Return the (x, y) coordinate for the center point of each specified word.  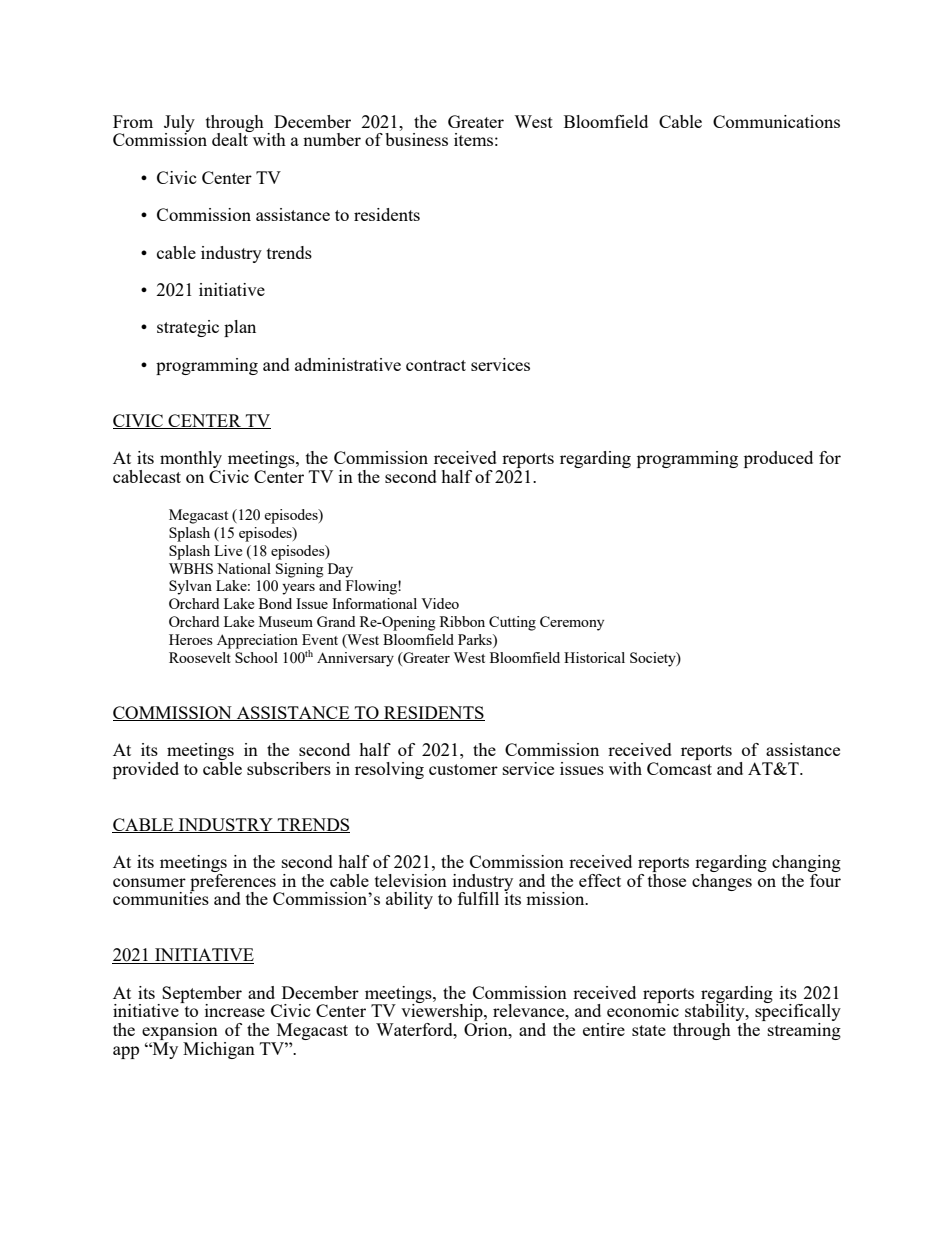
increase (235, 1010)
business (416, 139)
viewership (443, 1013)
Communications (776, 121)
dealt (231, 138)
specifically (798, 1013)
